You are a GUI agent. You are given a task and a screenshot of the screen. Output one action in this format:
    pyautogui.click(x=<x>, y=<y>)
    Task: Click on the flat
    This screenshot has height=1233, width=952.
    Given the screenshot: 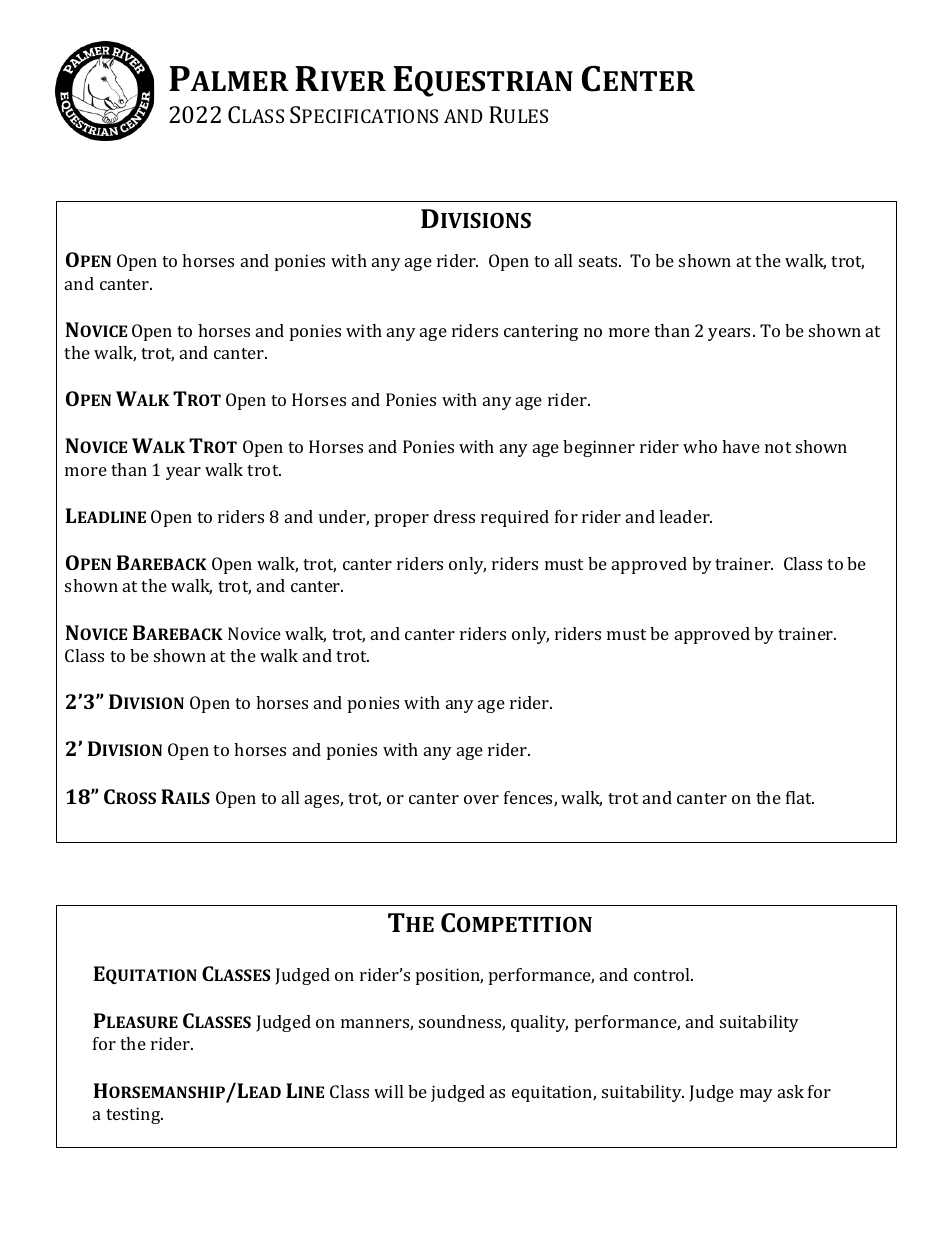 What is the action you would take?
    pyautogui.click(x=800, y=797)
